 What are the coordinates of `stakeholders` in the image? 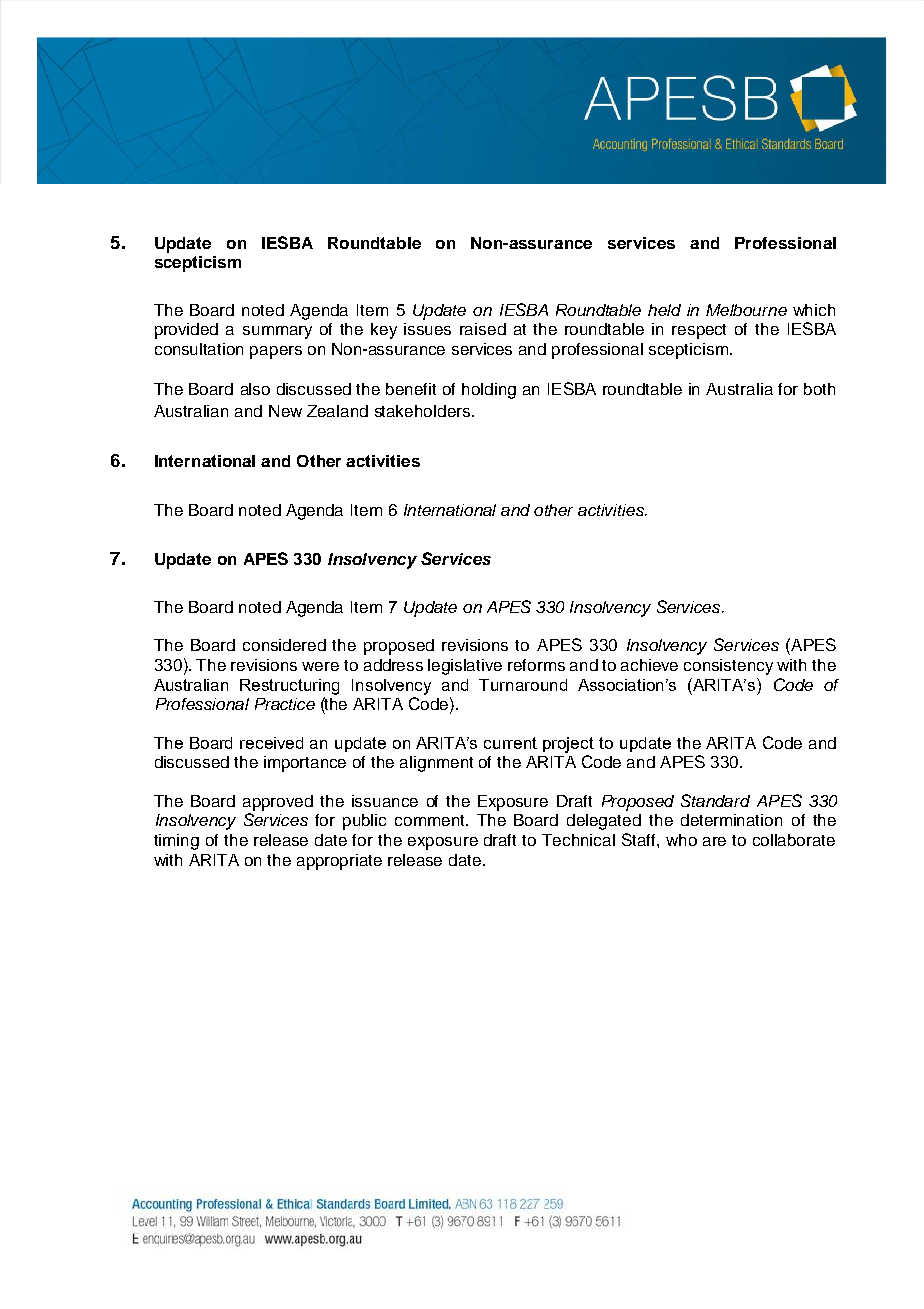 It's located at (422, 411).
